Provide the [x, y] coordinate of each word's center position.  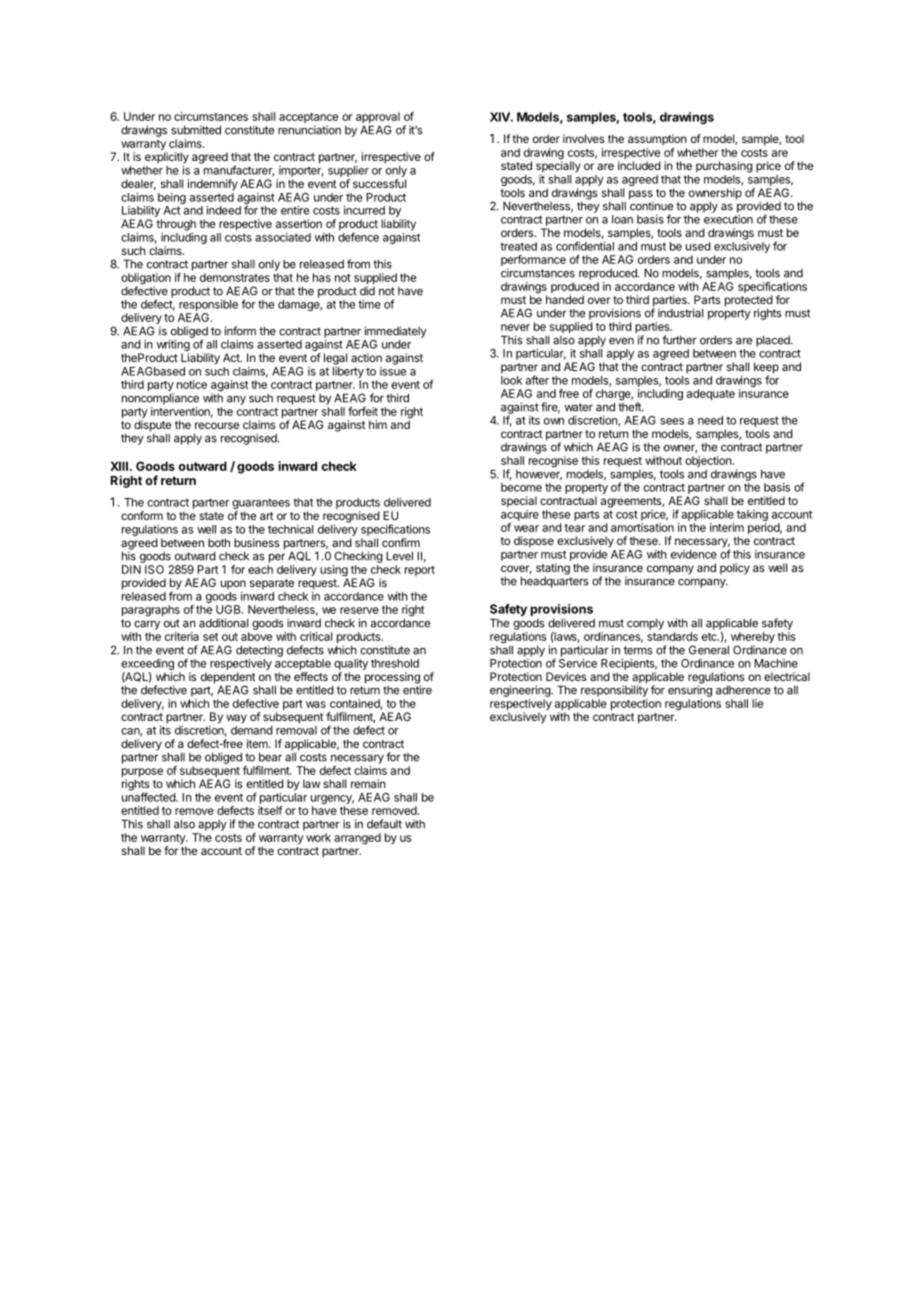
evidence [694, 554]
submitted [196, 130]
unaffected [149, 796]
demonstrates [235, 277]
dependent [228, 679]
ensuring [690, 690]
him [378, 424]
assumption [657, 140]
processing [393, 679]
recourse [217, 425]
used [698, 246]
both [219, 542]
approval [378, 119]
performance [533, 262]
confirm [401, 542]
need [710, 420]
